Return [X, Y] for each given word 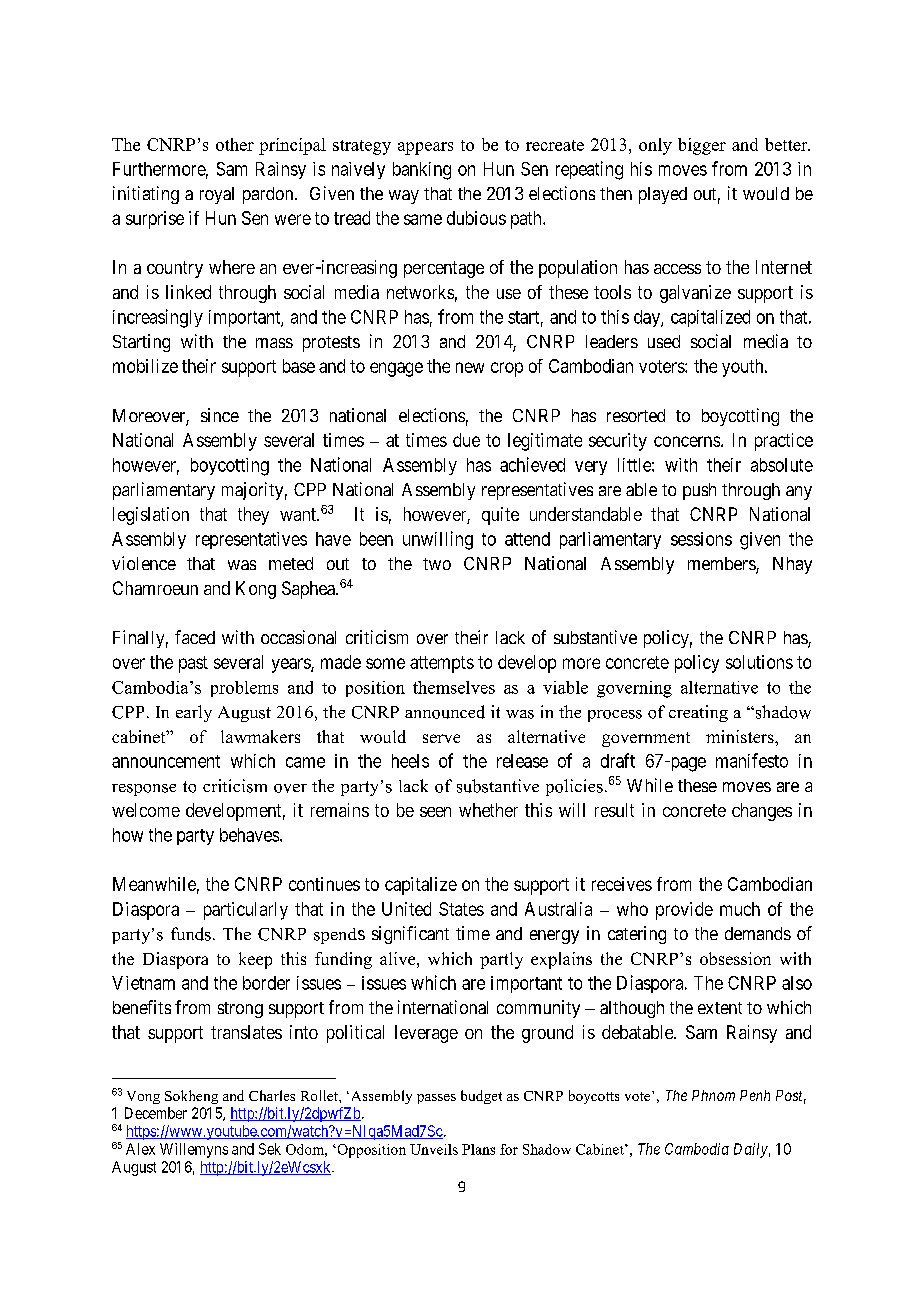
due [466, 440]
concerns [687, 441]
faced [195, 637]
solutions [759, 662]
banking [422, 171]
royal [217, 195]
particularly [246, 911]
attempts [442, 664]
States [461, 909]
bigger [702, 146]
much [740, 909]
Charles [272, 1095]
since [220, 415]
